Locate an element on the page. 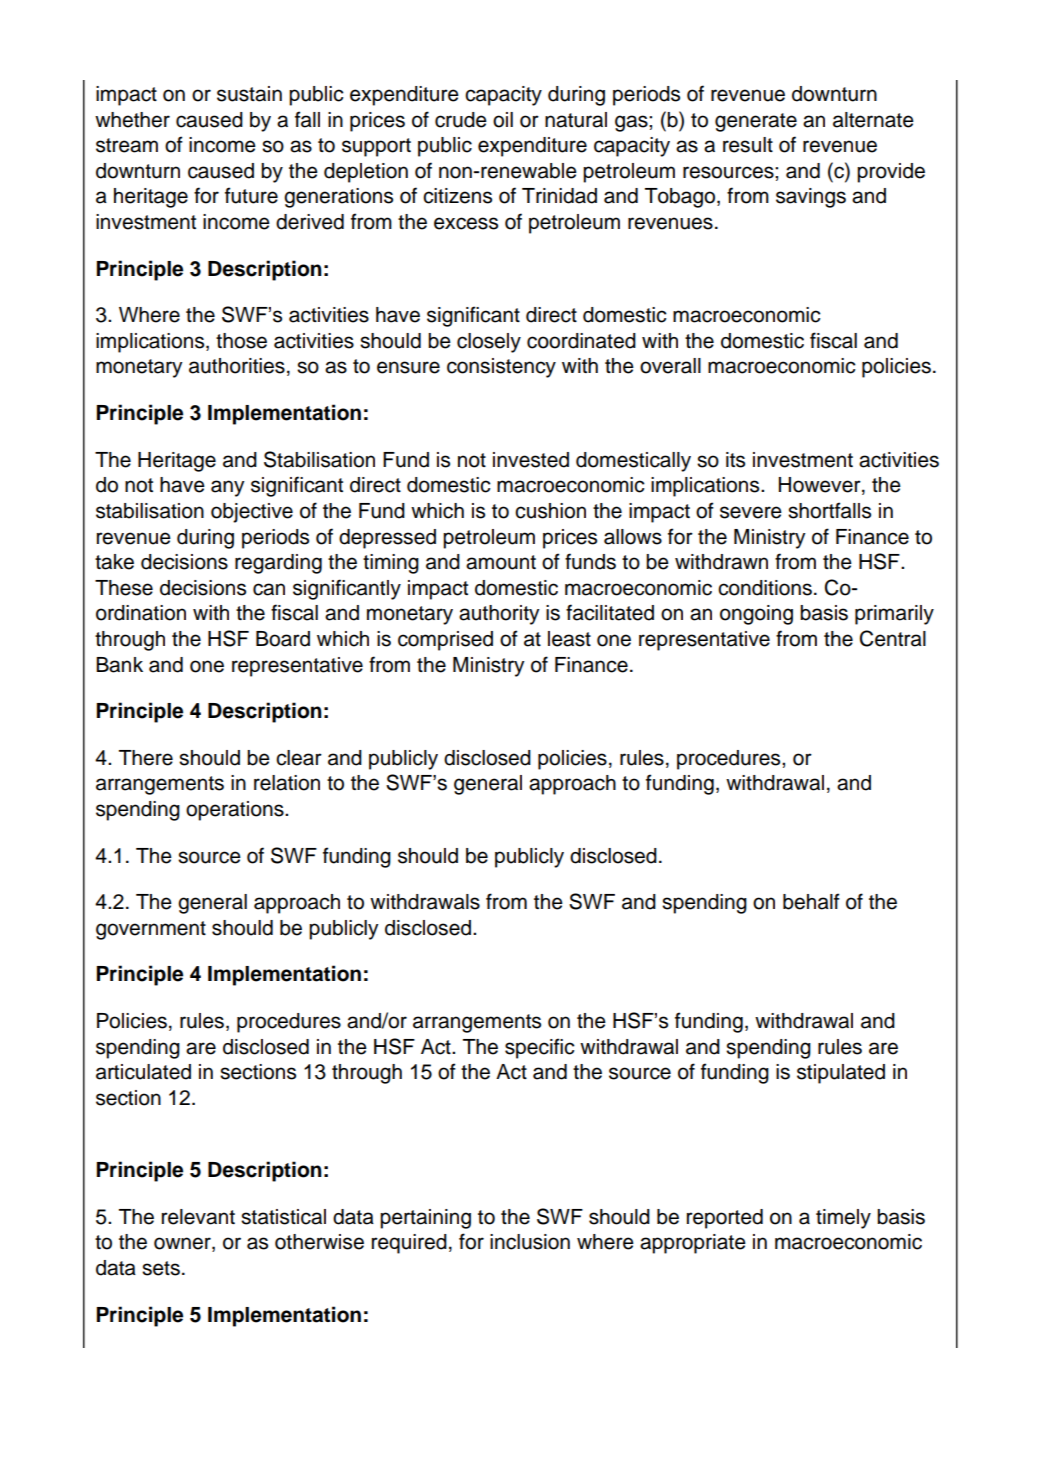  Bank is located at coordinates (119, 665).
